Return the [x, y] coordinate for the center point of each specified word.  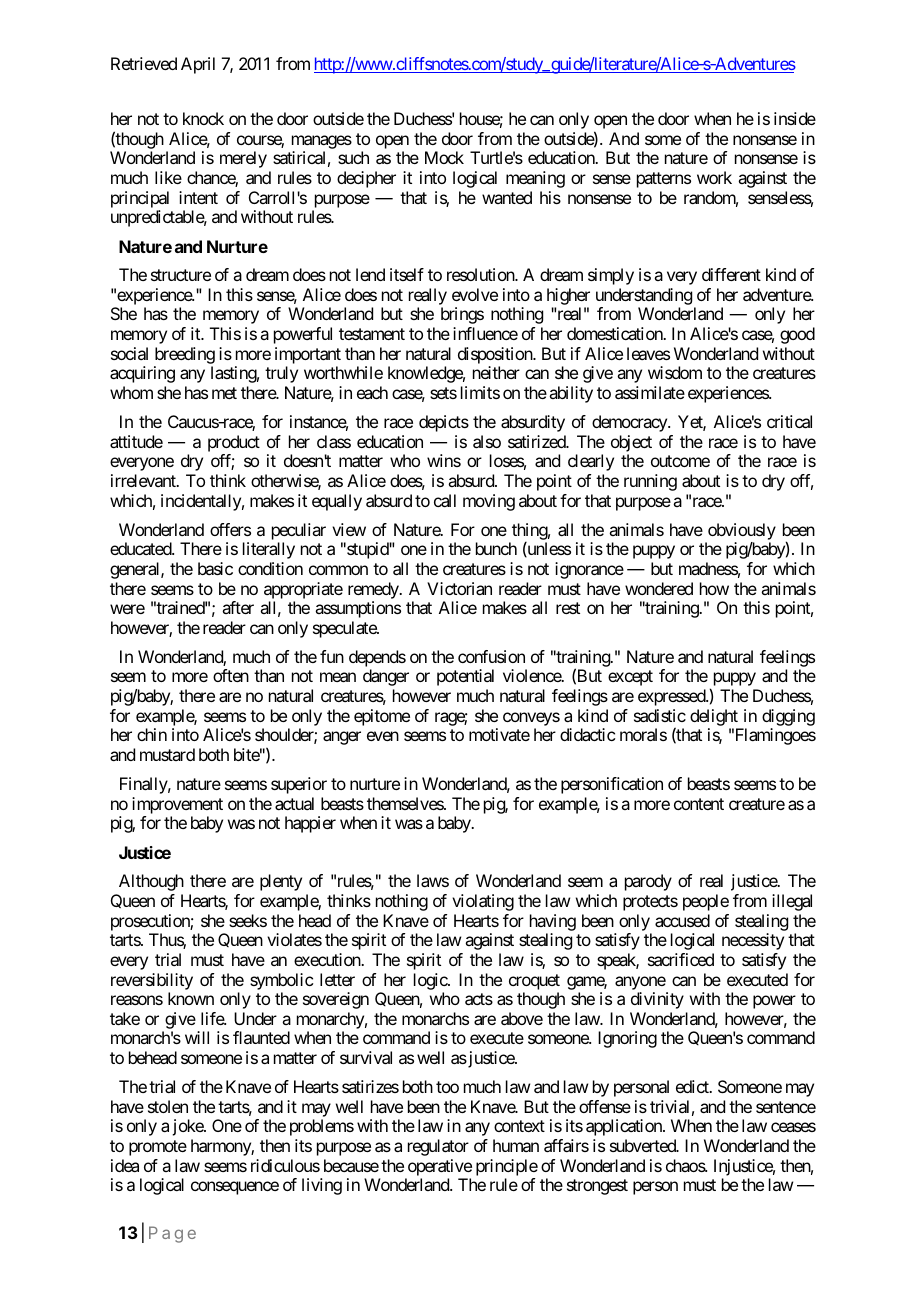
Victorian [459, 588]
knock [203, 118]
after [238, 607]
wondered [659, 588]
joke [188, 1127]
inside [795, 118]
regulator [438, 1147]
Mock [444, 157]
